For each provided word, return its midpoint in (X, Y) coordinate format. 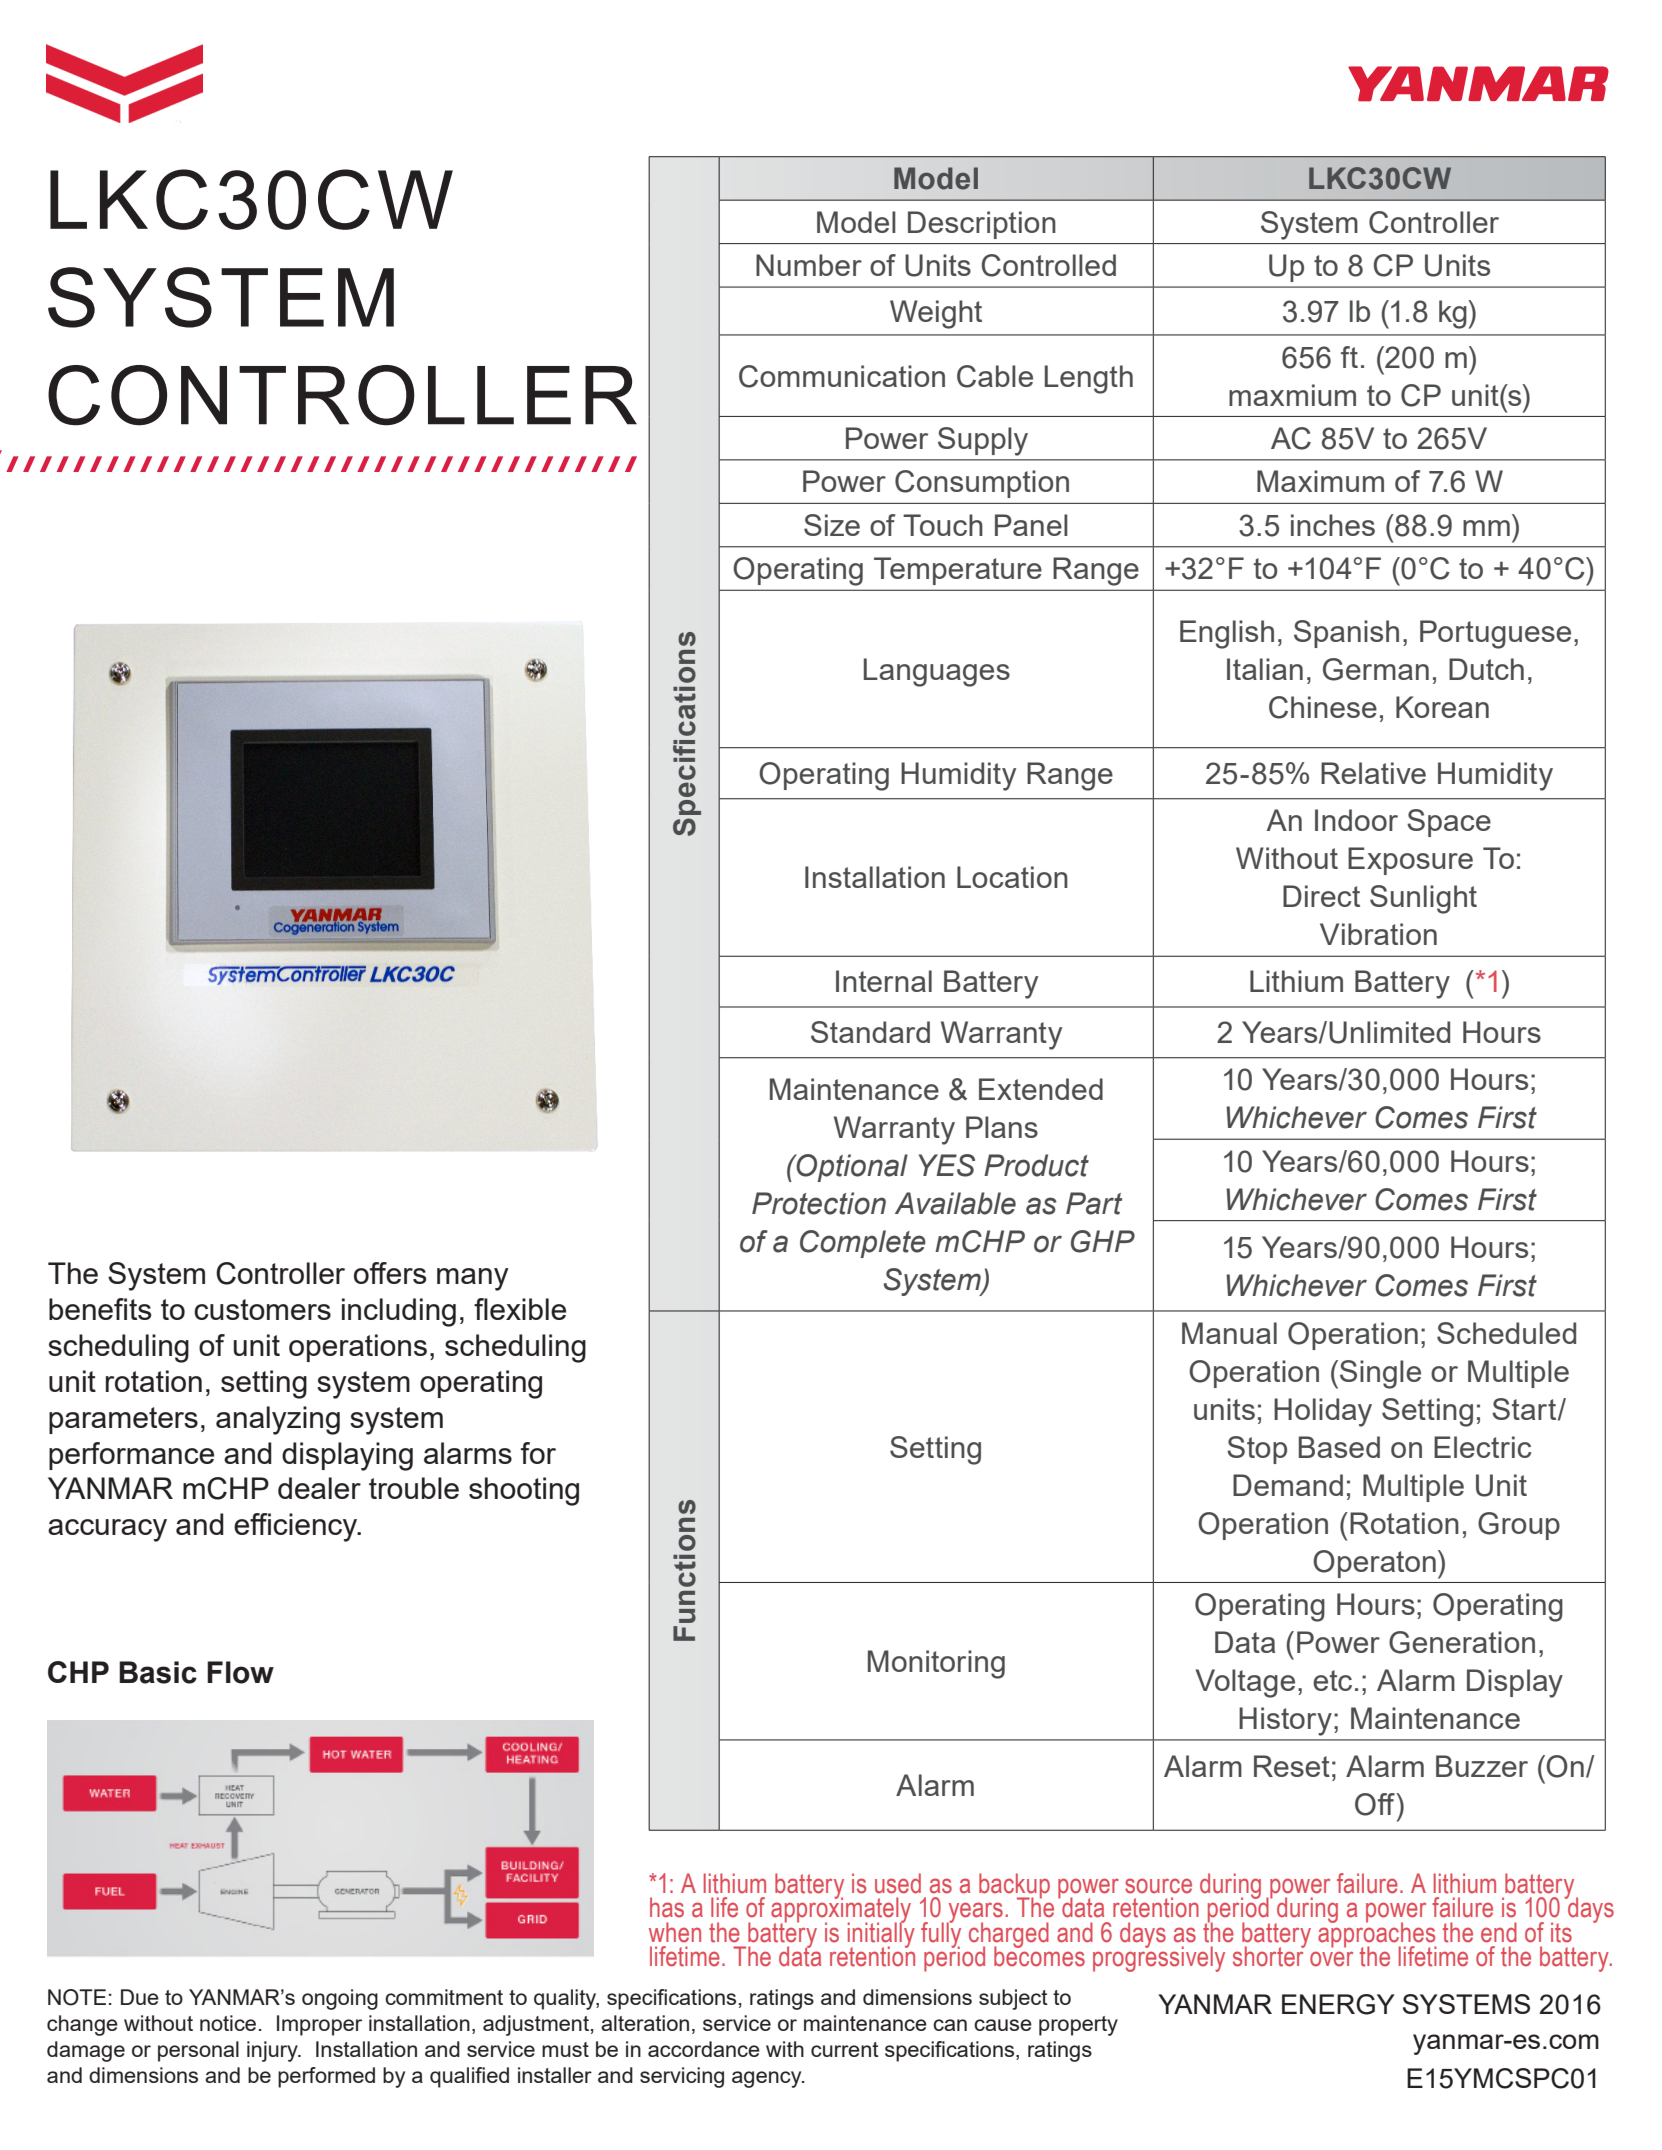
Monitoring (936, 1664)
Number (809, 265)
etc (1332, 1680)
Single (1380, 1374)
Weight (936, 314)
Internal (884, 981)
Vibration (1378, 934)
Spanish (1346, 634)
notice (228, 2023)
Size (832, 525)
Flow (240, 1672)
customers (262, 1309)
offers (390, 1273)
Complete (863, 1244)
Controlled (1049, 265)
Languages (937, 672)
